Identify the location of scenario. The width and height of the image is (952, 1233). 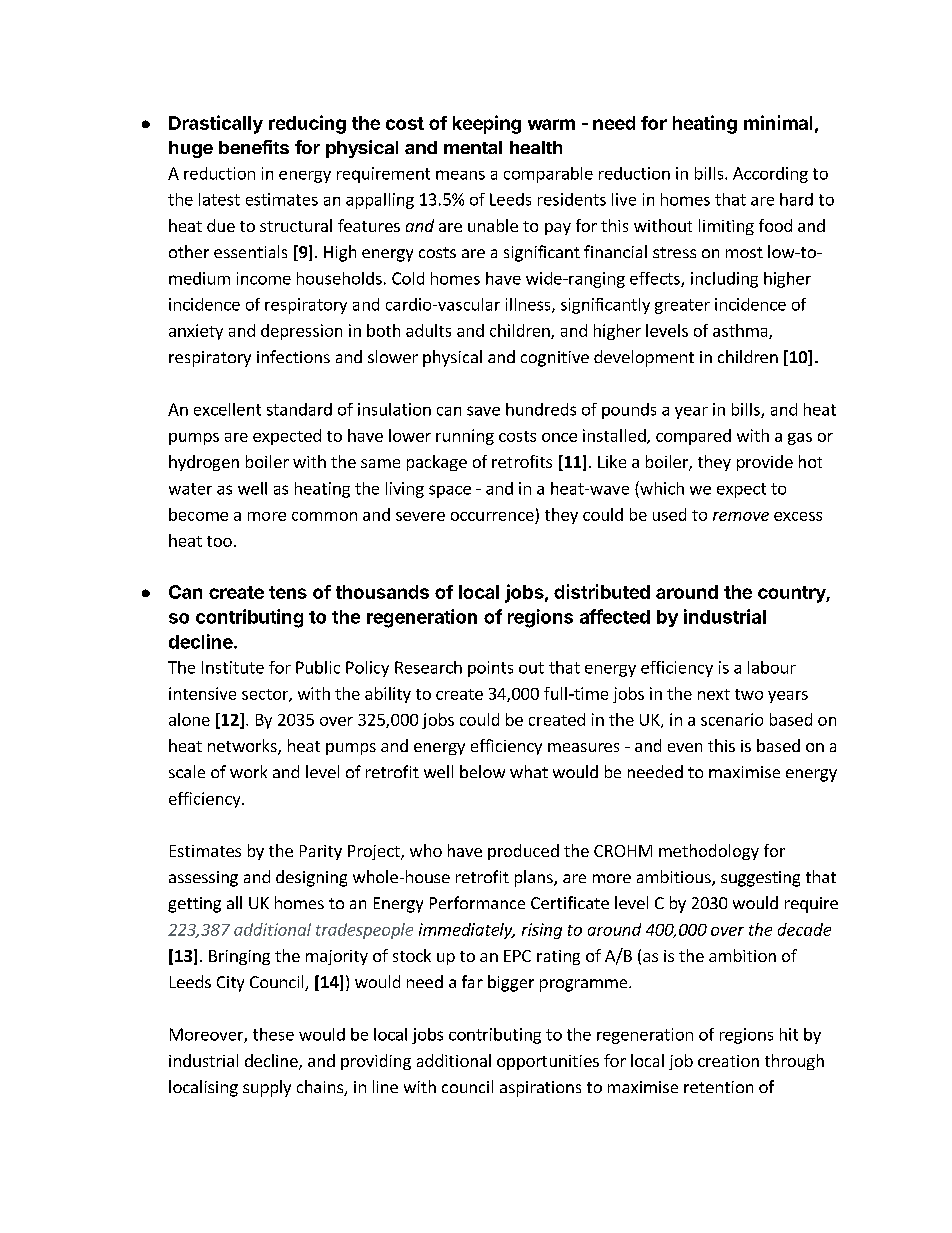
(732, 719).
